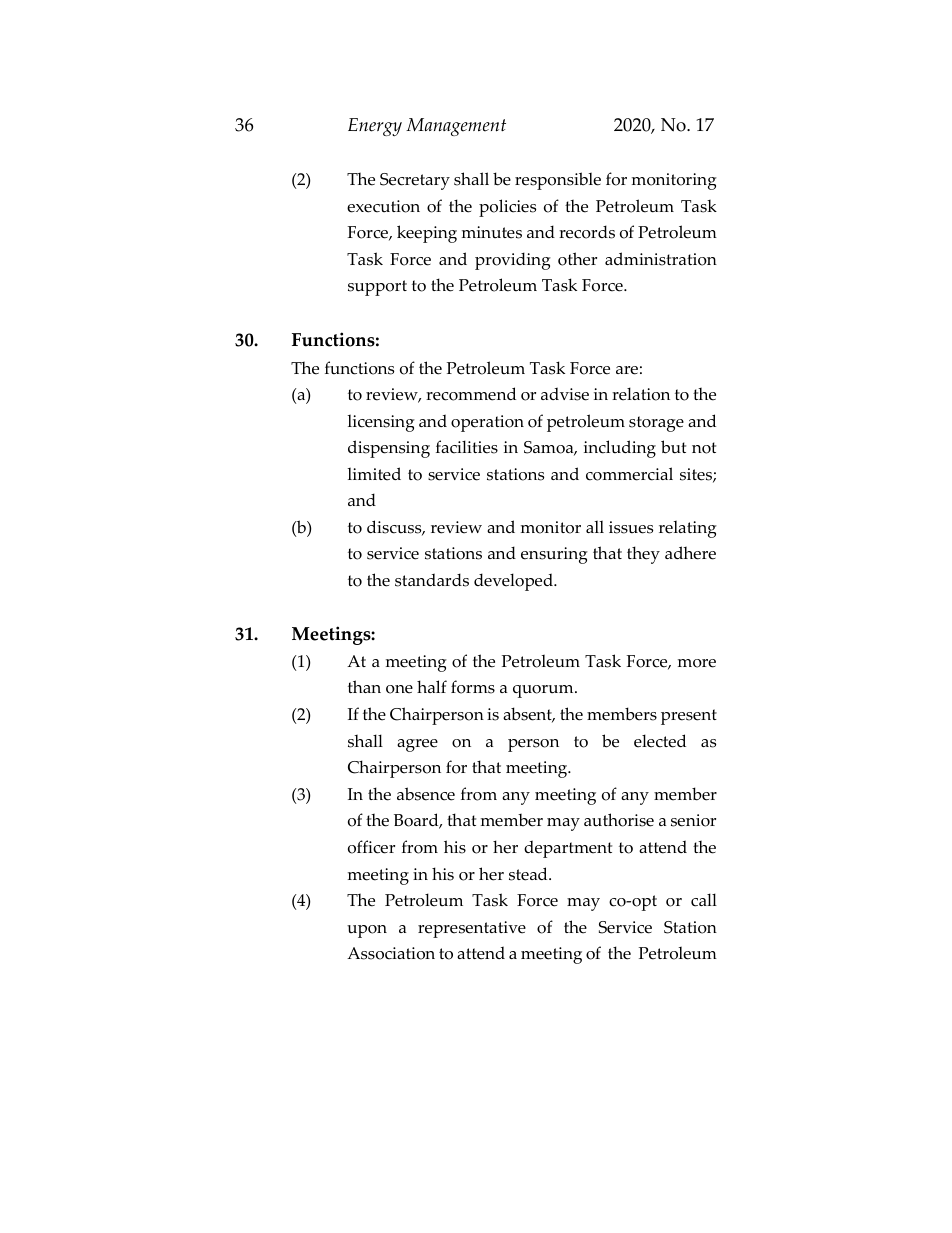 The height and width of the screenshot is (1233, 952). What do you see at coordinates (554, 555) in the screenshot?
I see `ensuring` at bounding box center [554, 555].
